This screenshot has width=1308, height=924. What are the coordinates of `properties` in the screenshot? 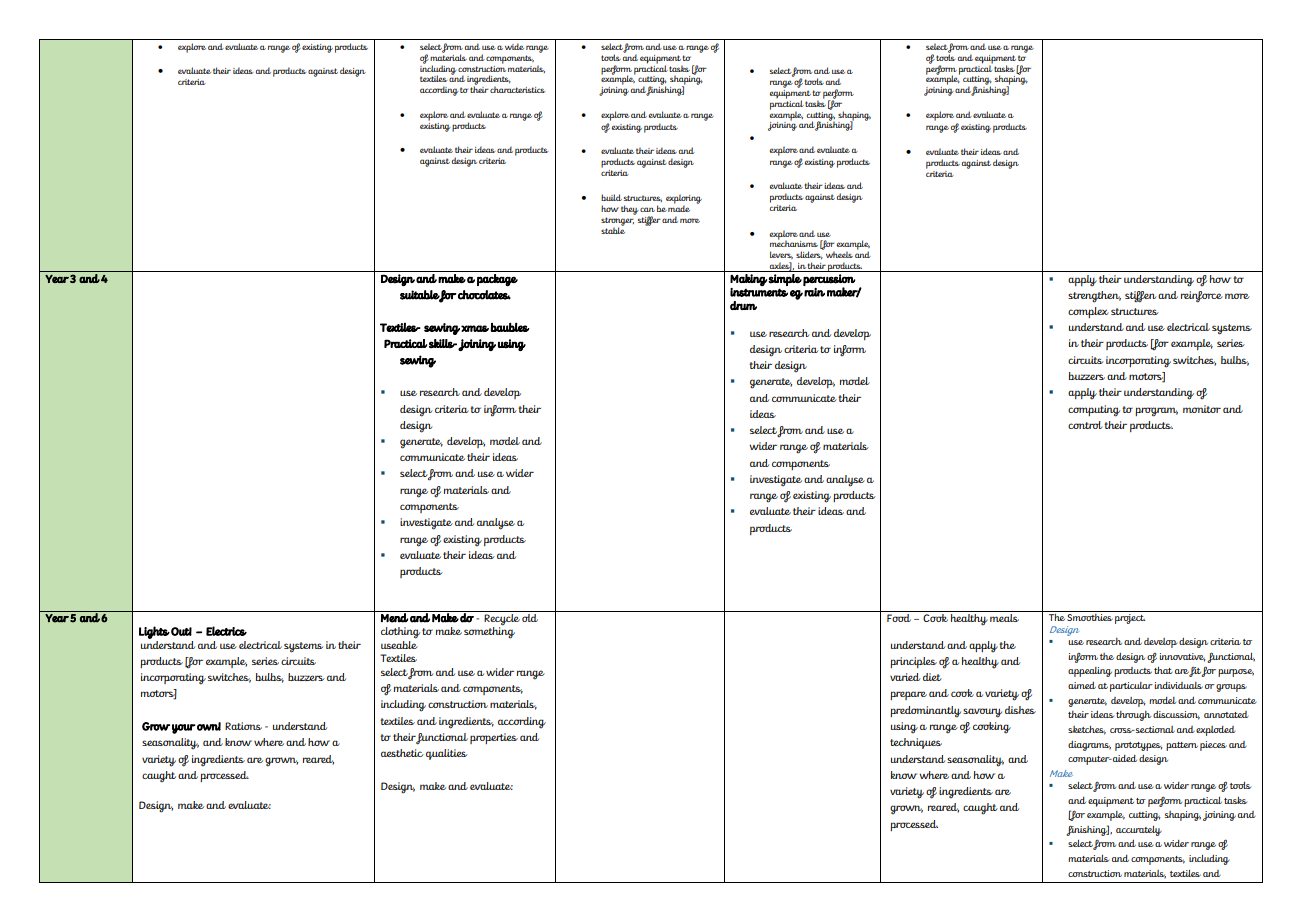 It's located at (494, 738).
